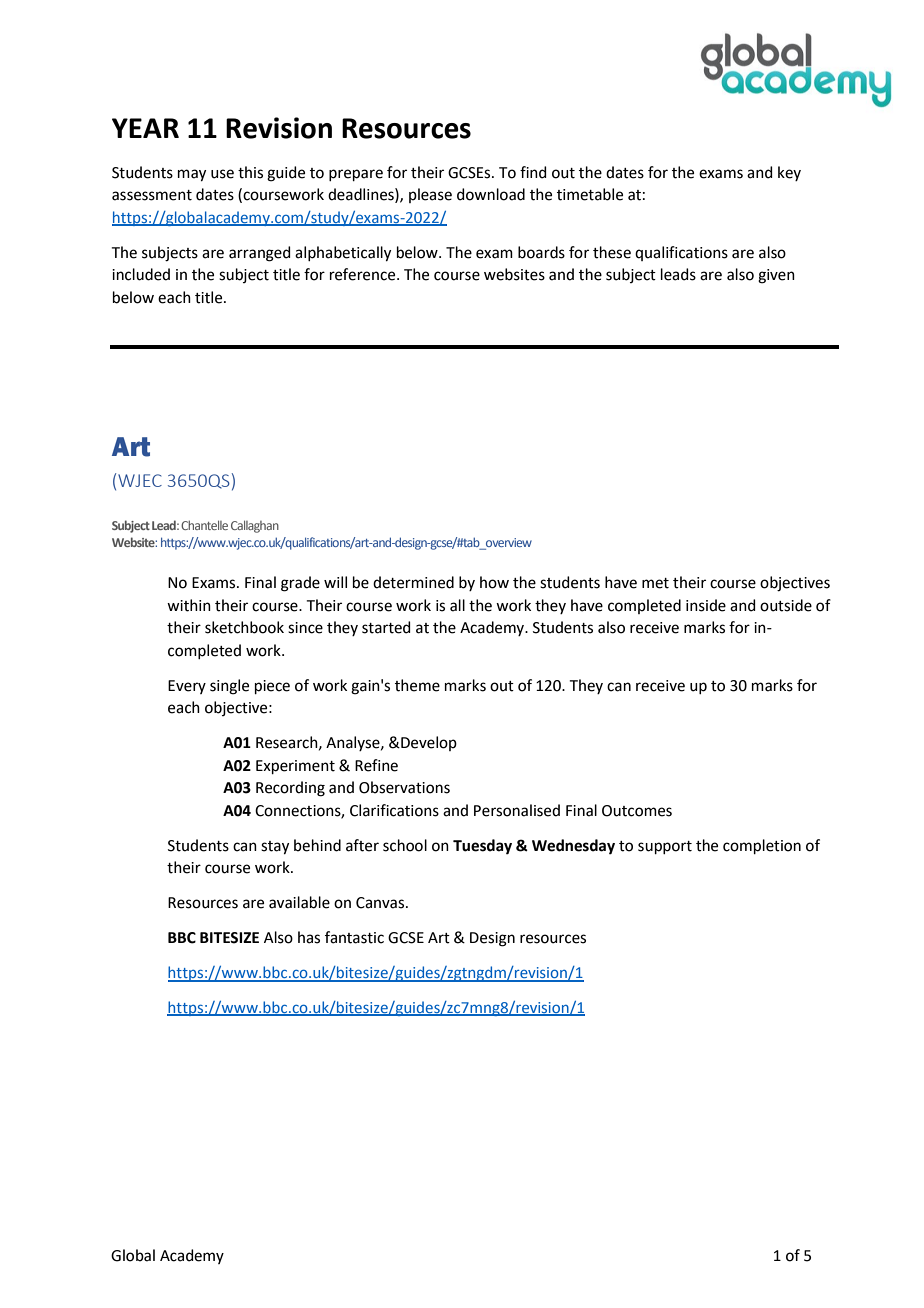  I want to click on use, so click(222, 174).
